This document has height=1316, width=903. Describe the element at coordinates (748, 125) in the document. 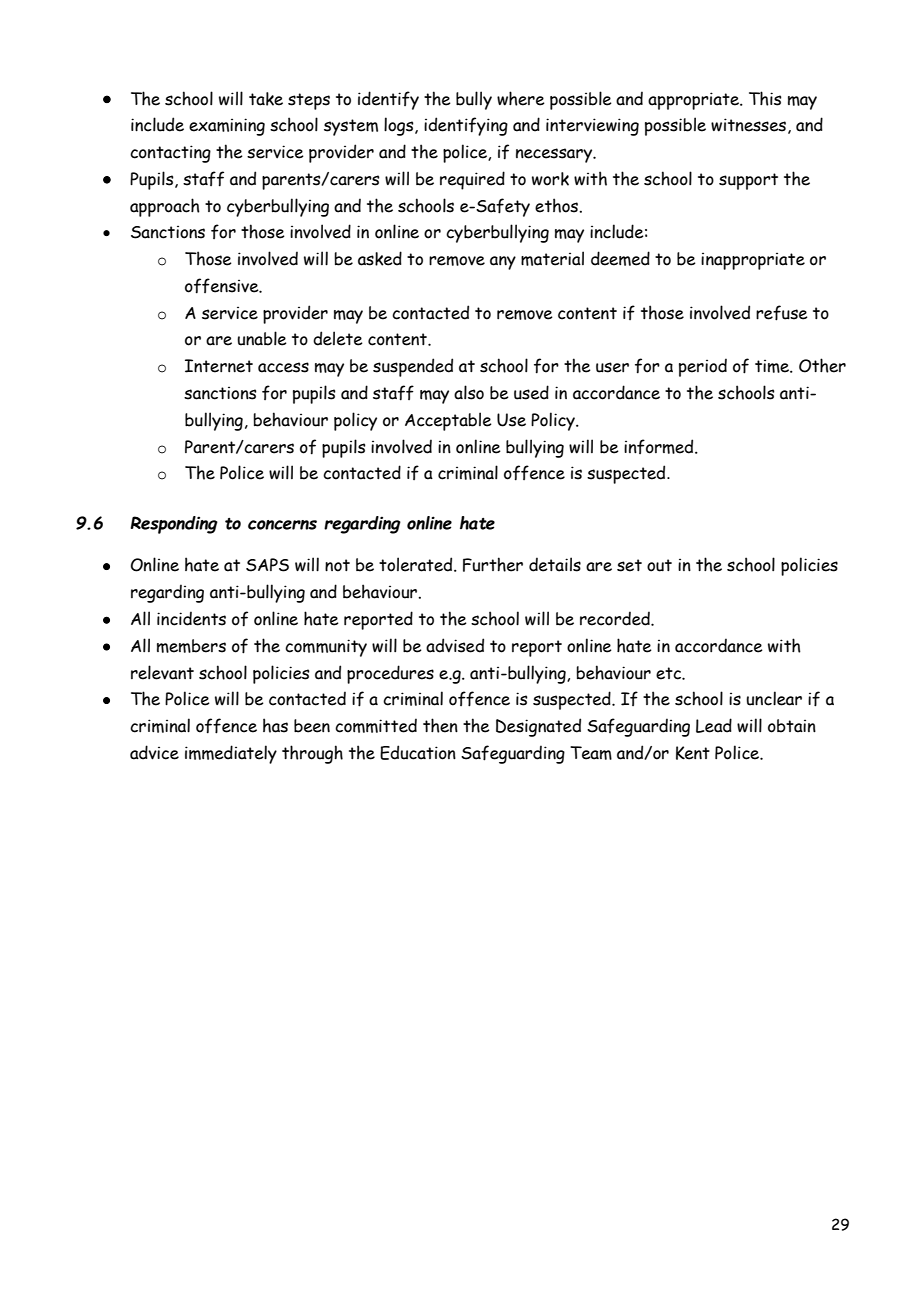

I see `witnesses` at that location.
